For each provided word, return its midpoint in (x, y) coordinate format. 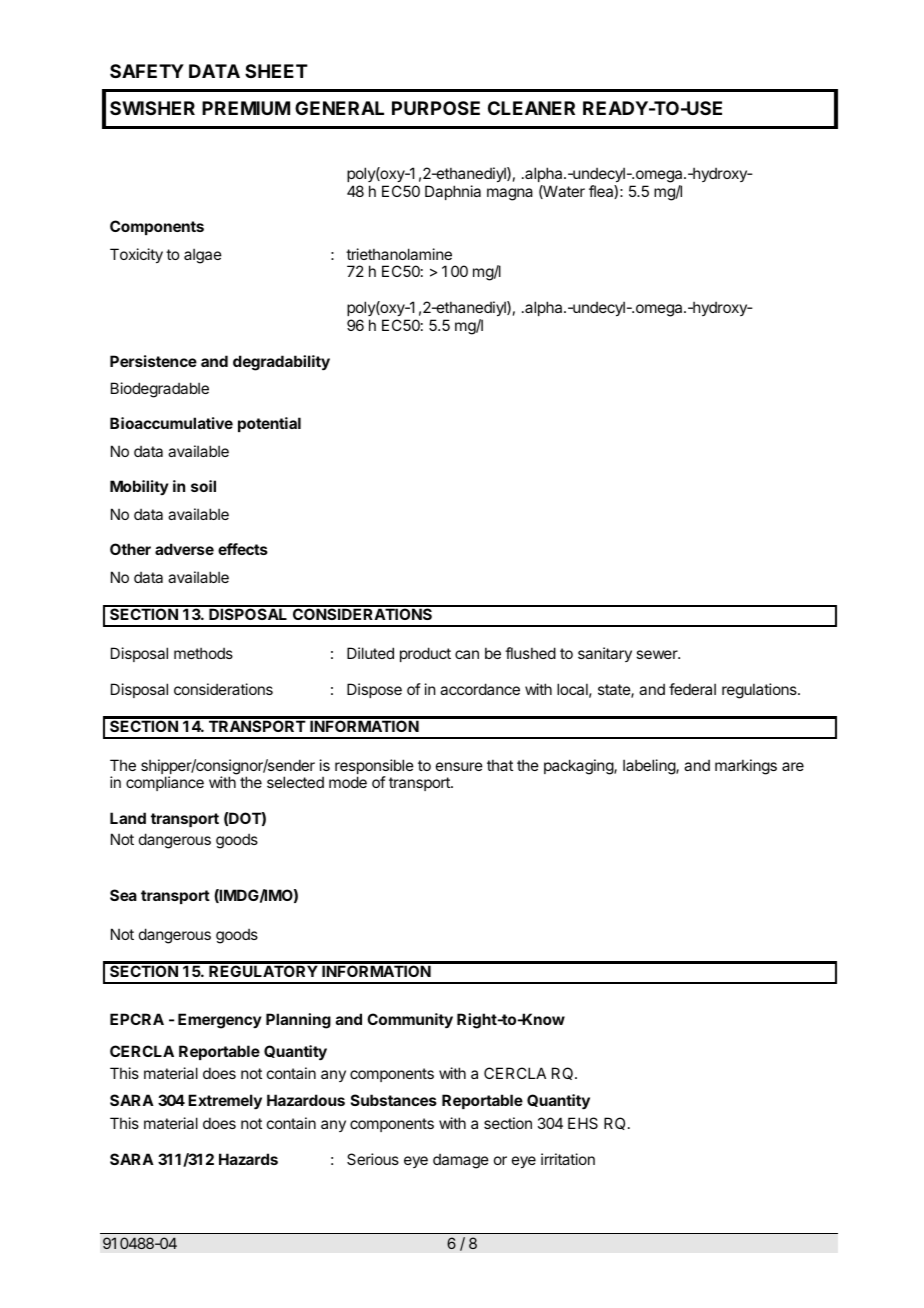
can (467, 654)
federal (692, 689)
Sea (123, 895)
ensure (459, 766)
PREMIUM (246, 108)
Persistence (153, 361)
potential (269, 424)
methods (203, 653)
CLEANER (531, 108)
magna (510, 194)
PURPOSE (436, 108)
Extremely (225, 1102)
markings (746, 767)
